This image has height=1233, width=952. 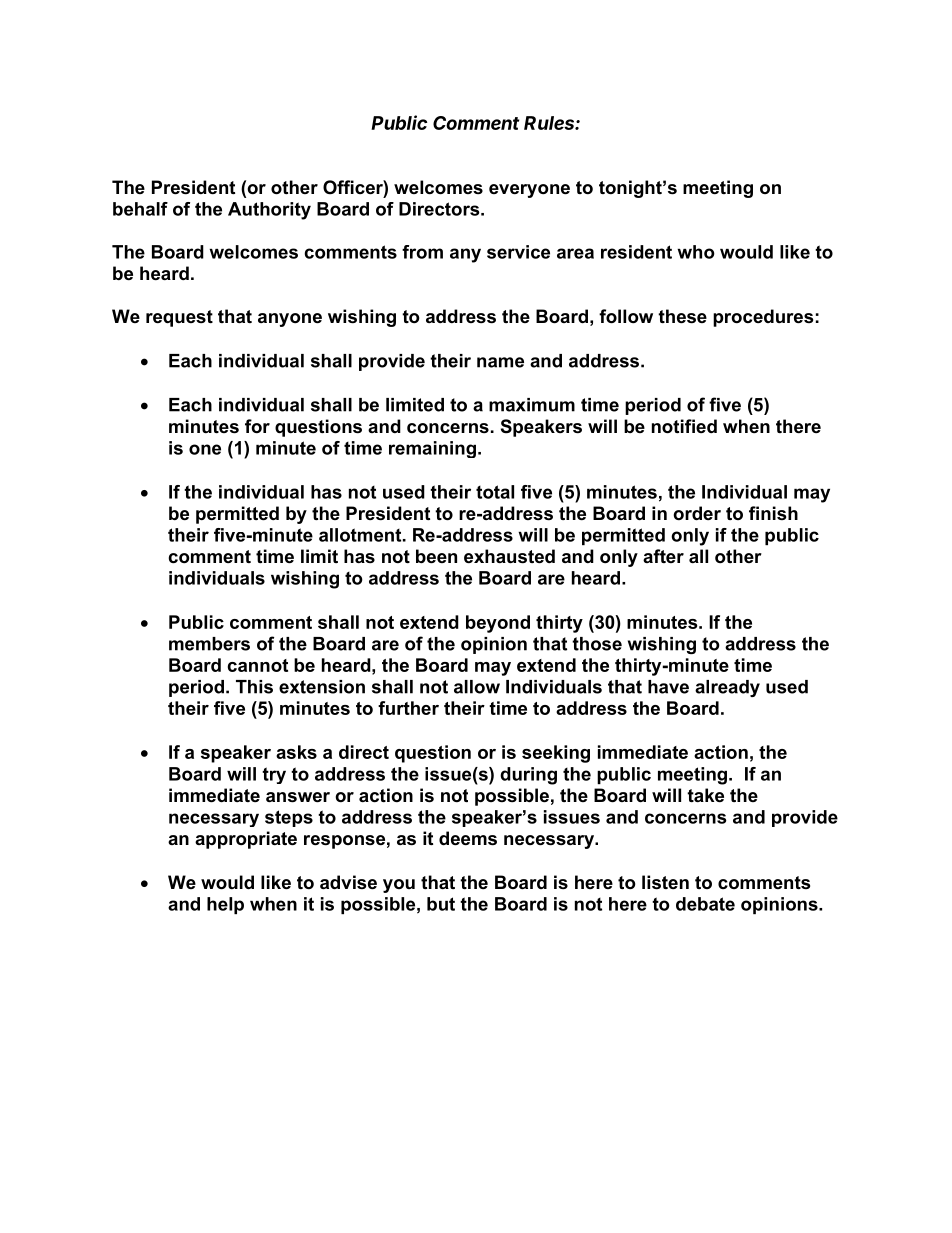 I want to click on but, so click(x=441, y=904).
